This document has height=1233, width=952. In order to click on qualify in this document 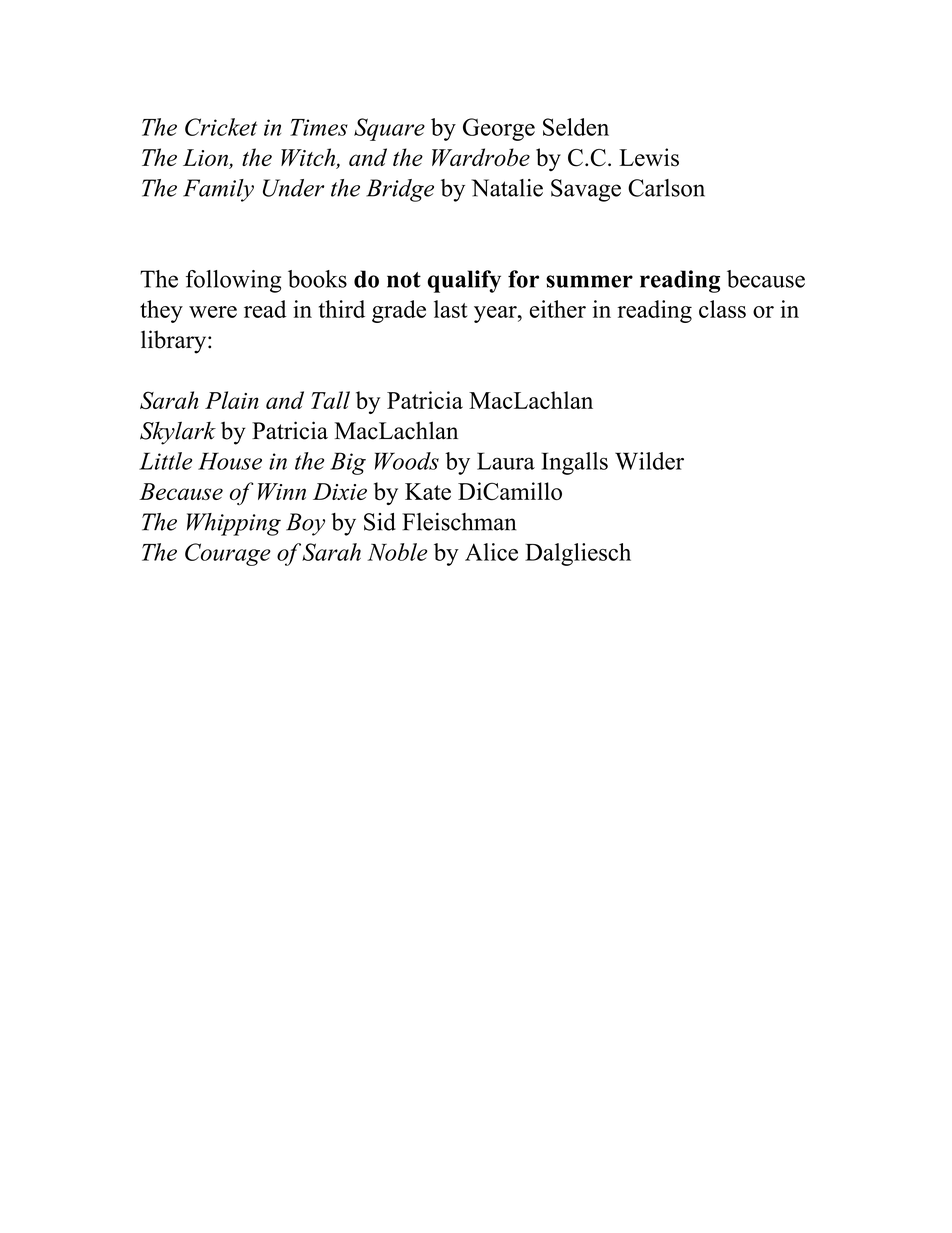, I will do `click(464, 281)`.
